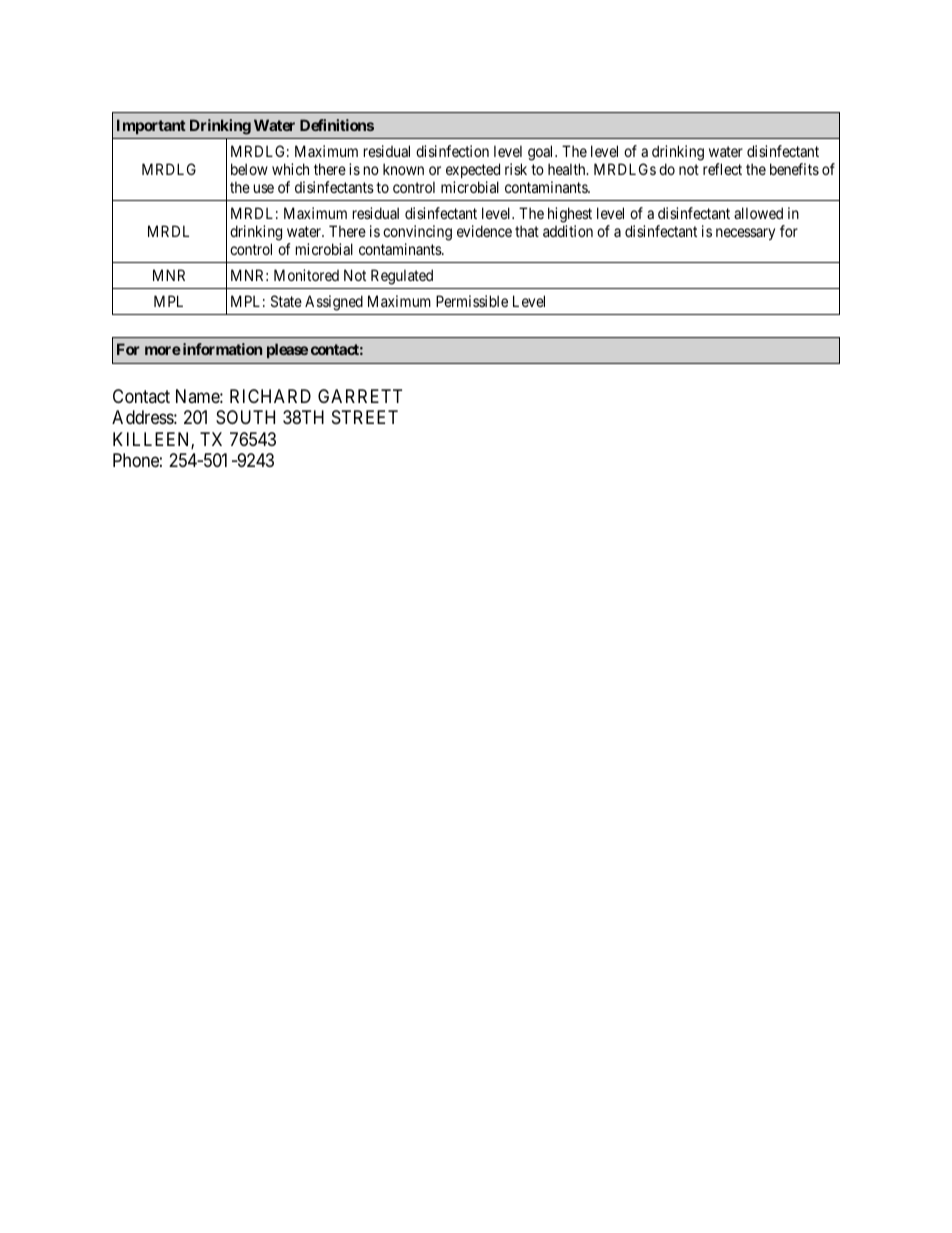  Describe the element at coordinates (473, 170) in the screenshot. I see `expected` at that location.
